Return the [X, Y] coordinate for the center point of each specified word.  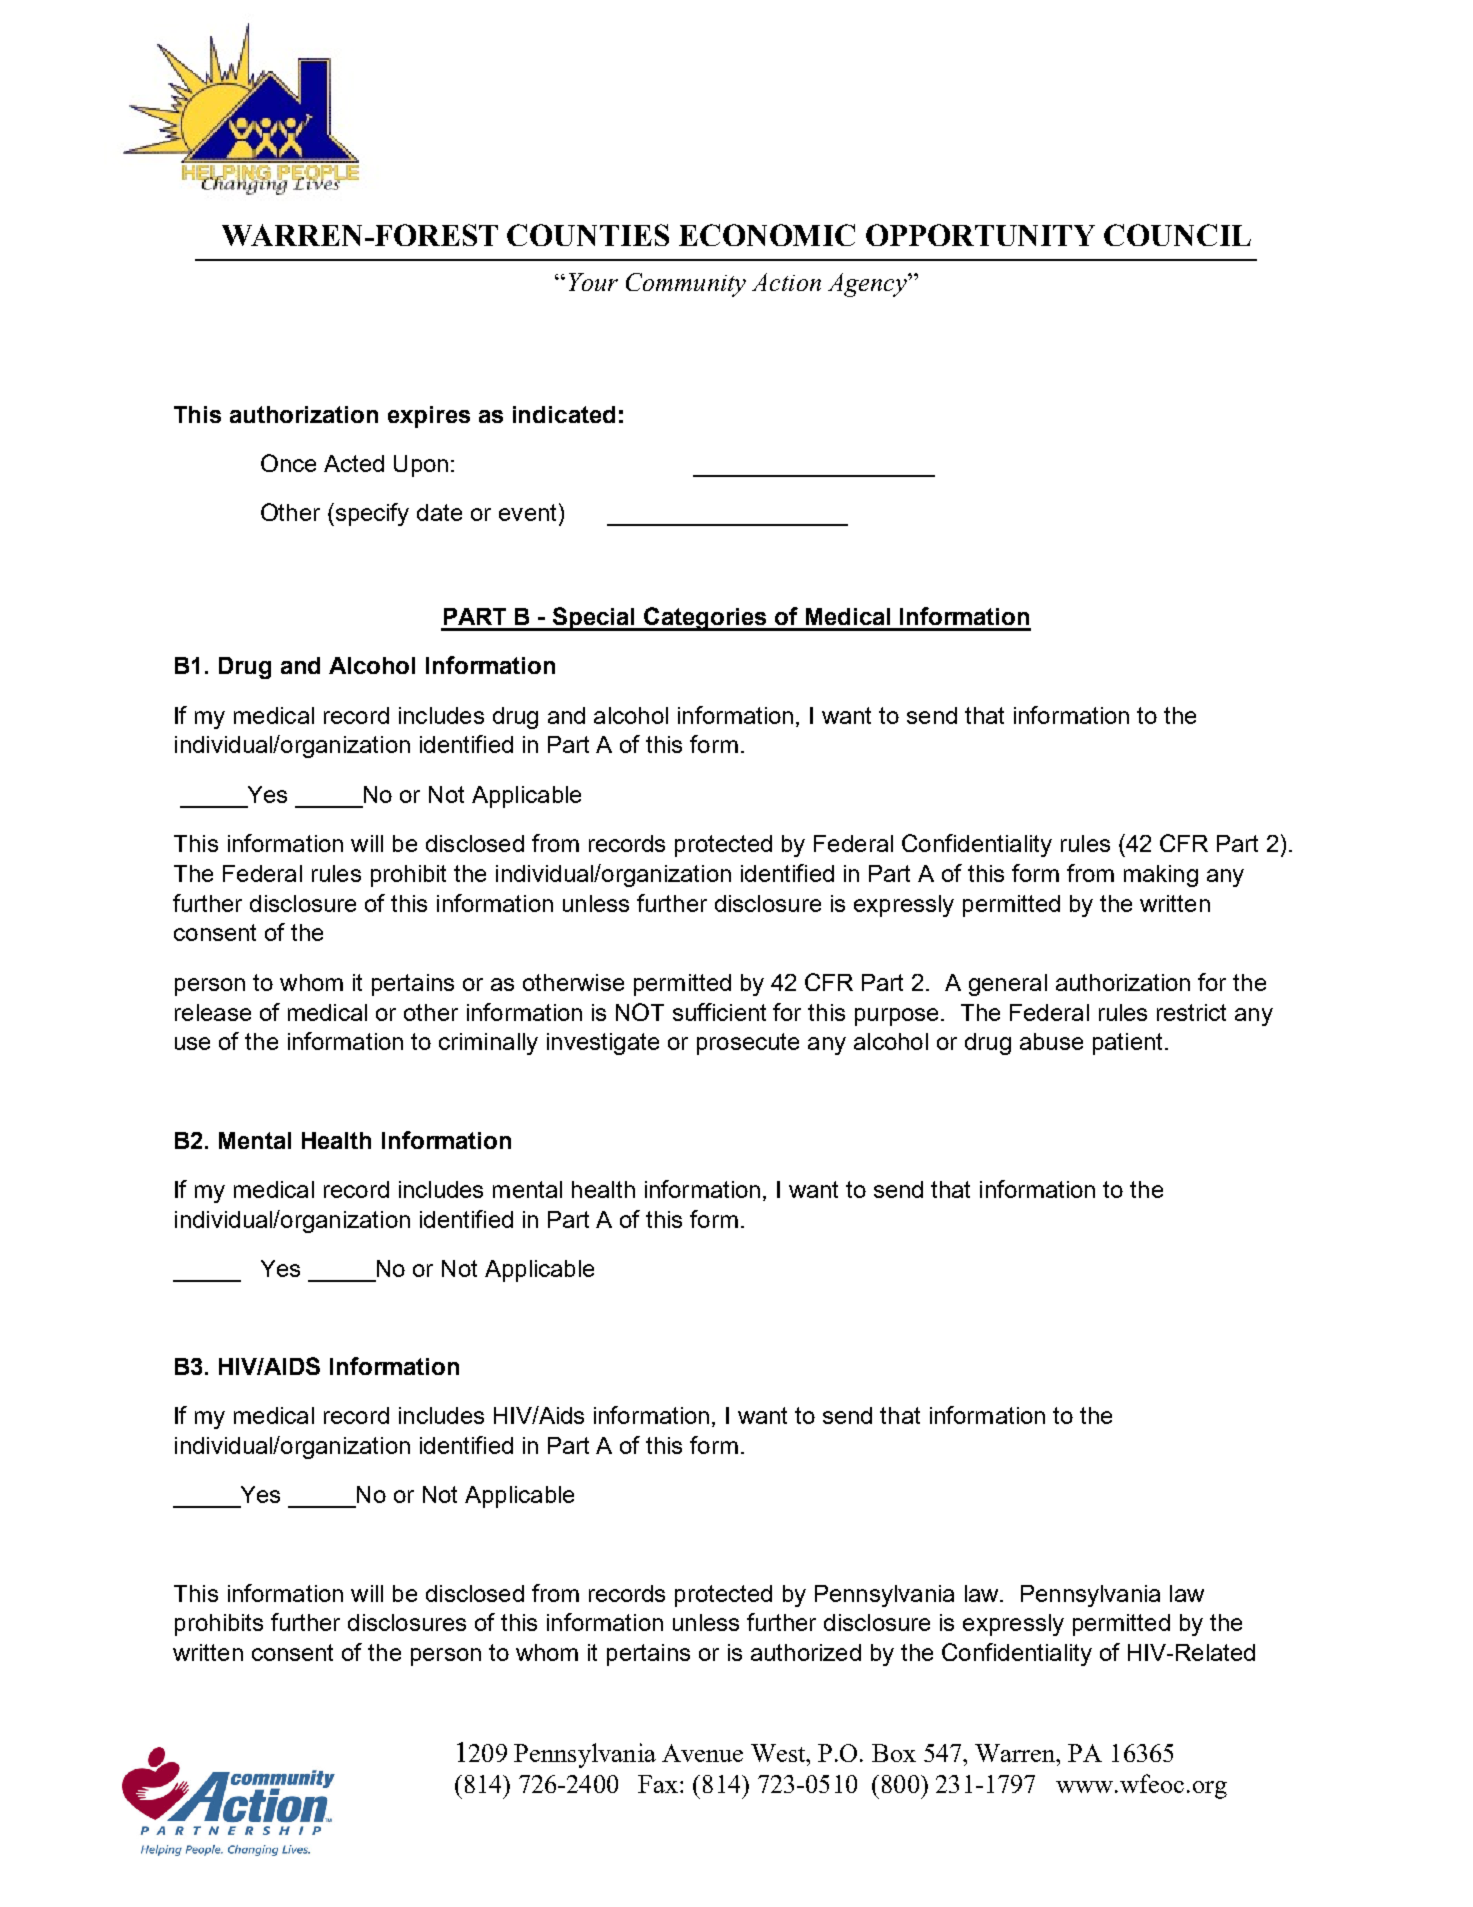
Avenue [702, 1753]
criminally [488, 1044]
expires [429, 417]
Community [686, 285]
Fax [659, 1784]
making [1161, 876]
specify [371, 514]
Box [894, 1753]
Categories [705, 619]
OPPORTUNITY [980, 235]
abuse [1051, 1041]
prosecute [748, 1044]
